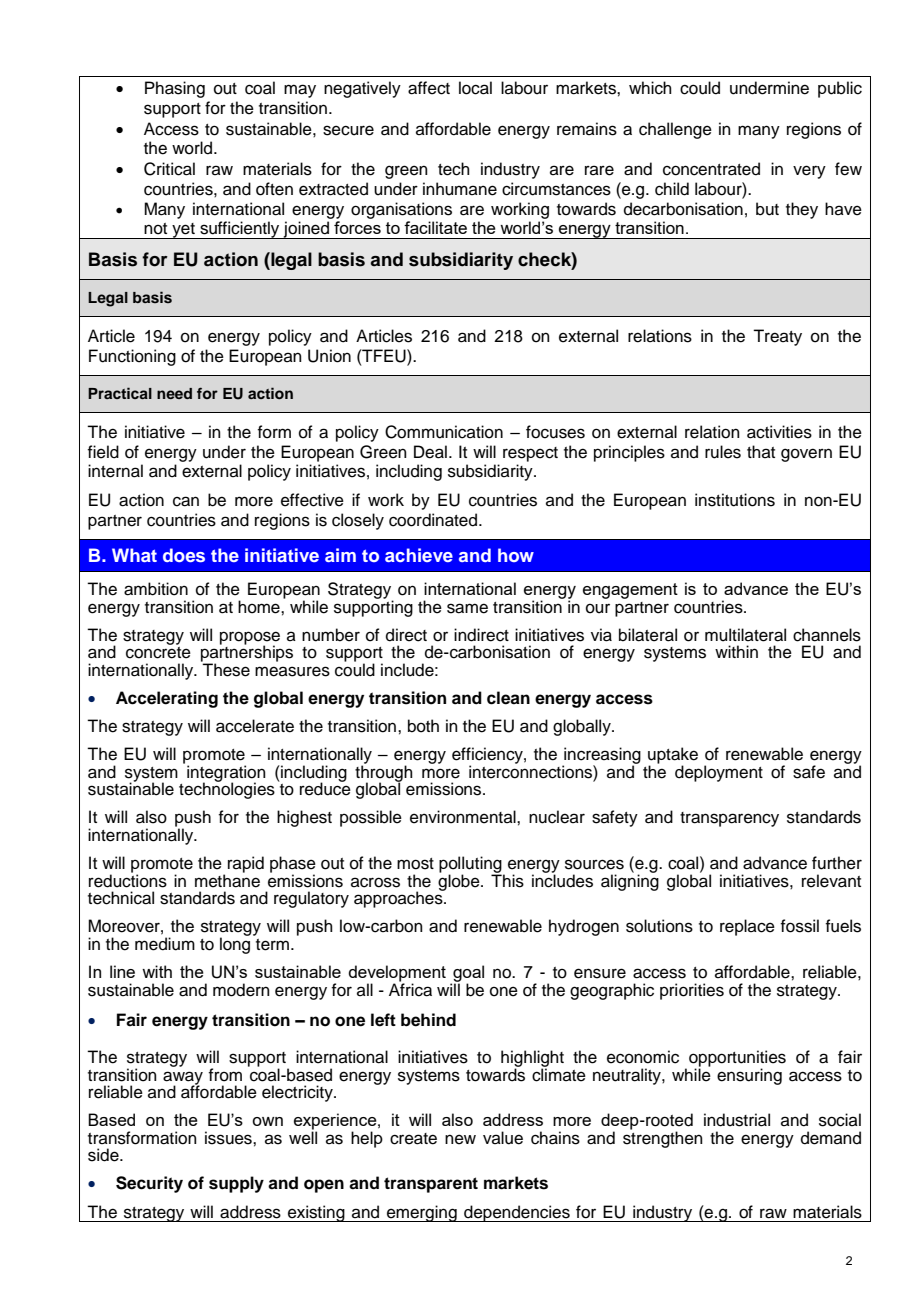 This document has height=1308, width=924. I want to click on transparent, so click(431, 1185).
